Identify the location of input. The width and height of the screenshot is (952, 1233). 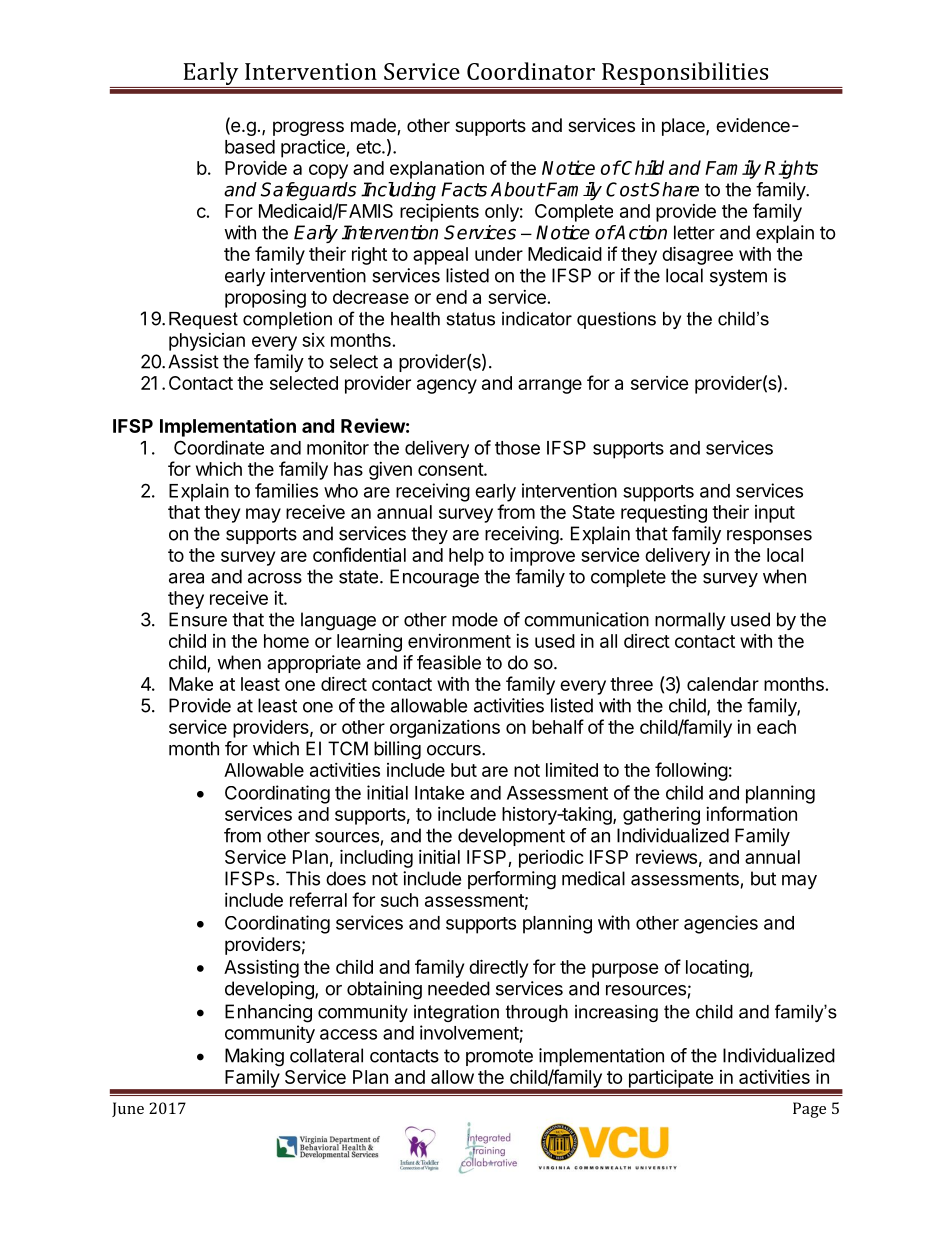
(775, 514).
